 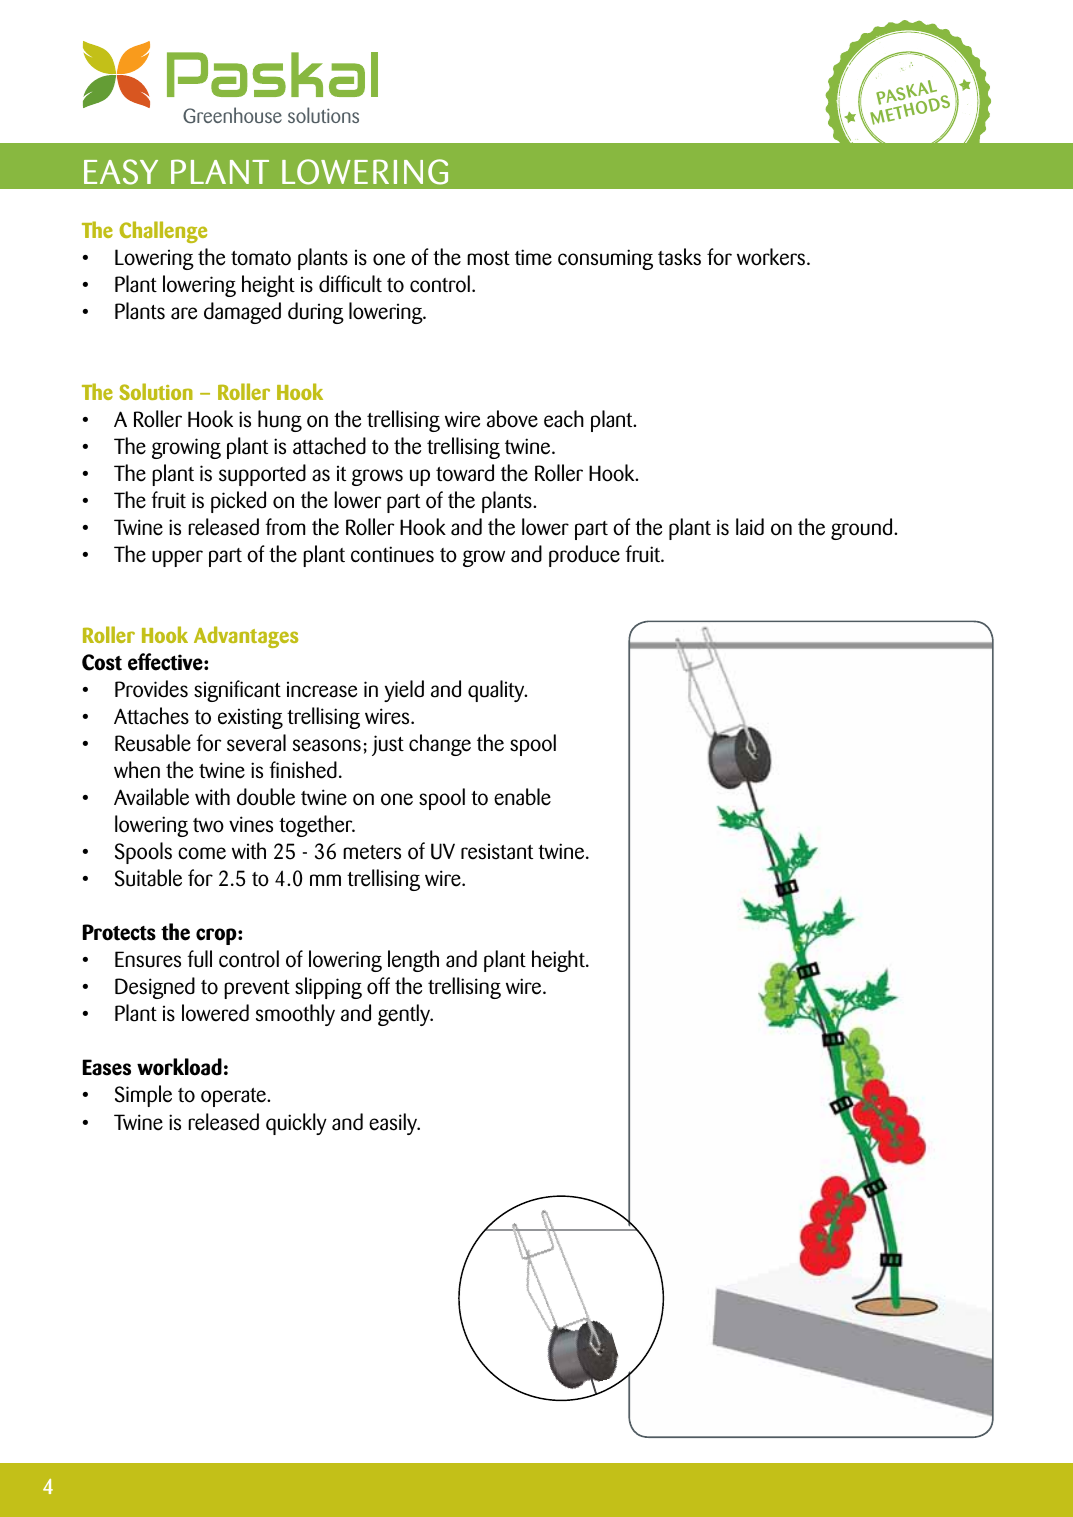 What do you see at coordinates (522, 797) in the screenshot?
I see `enable` at bounding box center [522, 797].
